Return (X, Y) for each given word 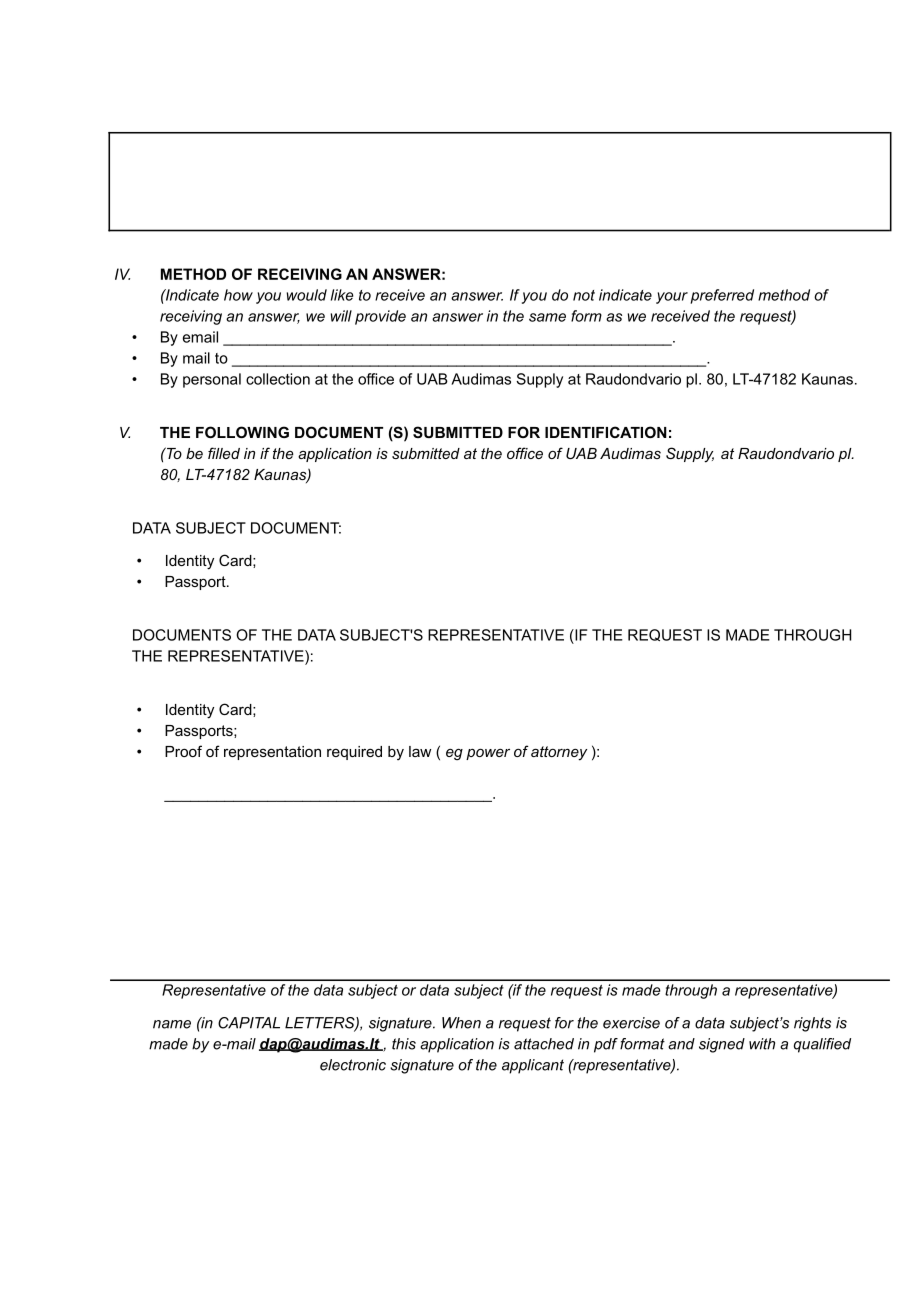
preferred (722, 296)
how (238, 295)
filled (224, 453)
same (547, 317)
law (420, 751)
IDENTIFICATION (606, 432)
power (488, 754)
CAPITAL (249, 1023)
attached (544, 1044)
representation (272, 753)
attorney (559, 753)
